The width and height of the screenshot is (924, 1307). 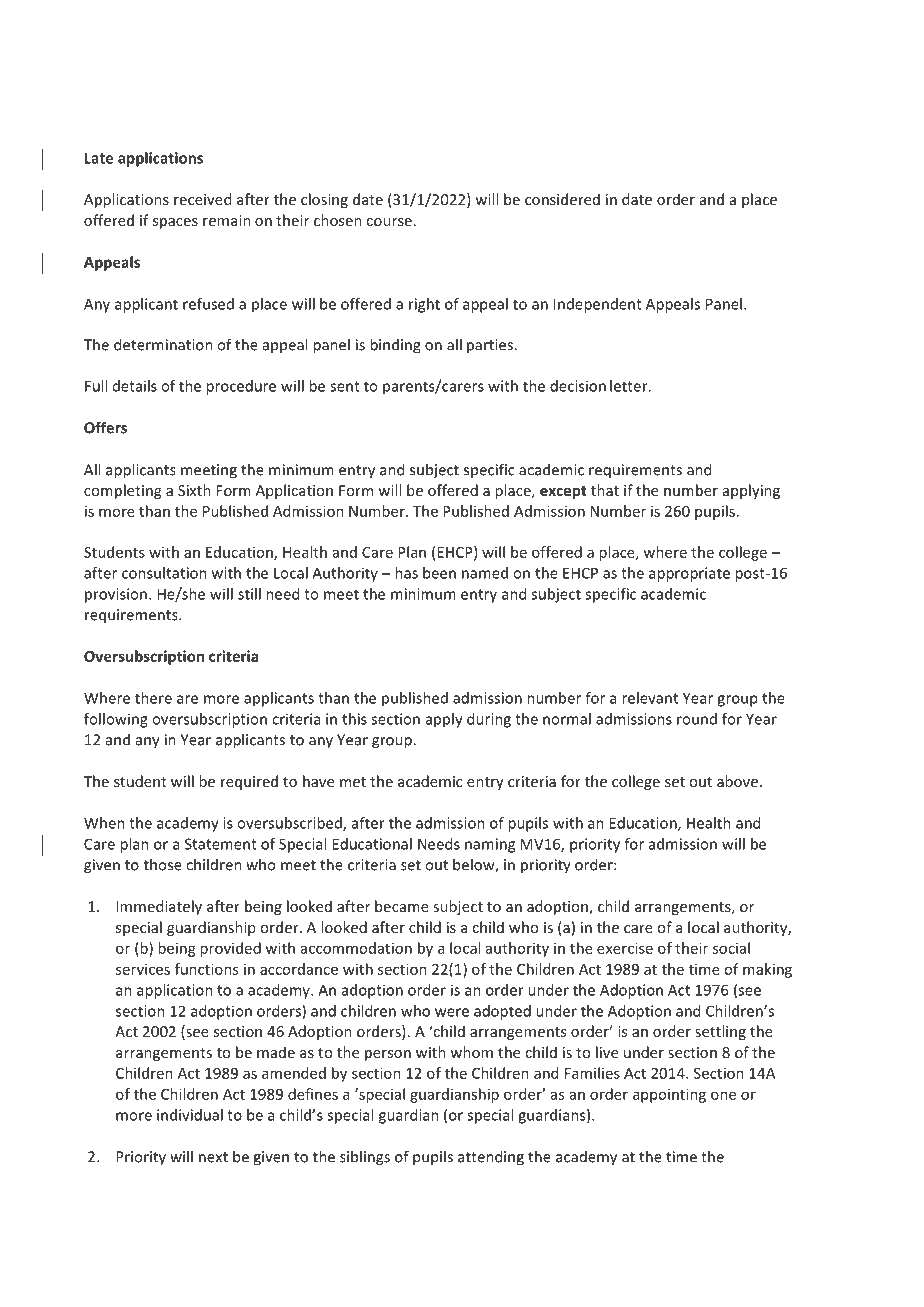 What do you see at coordinates (190, 1115) in the screenshot?
I see `individual` at bounding box center [190, 1115].
